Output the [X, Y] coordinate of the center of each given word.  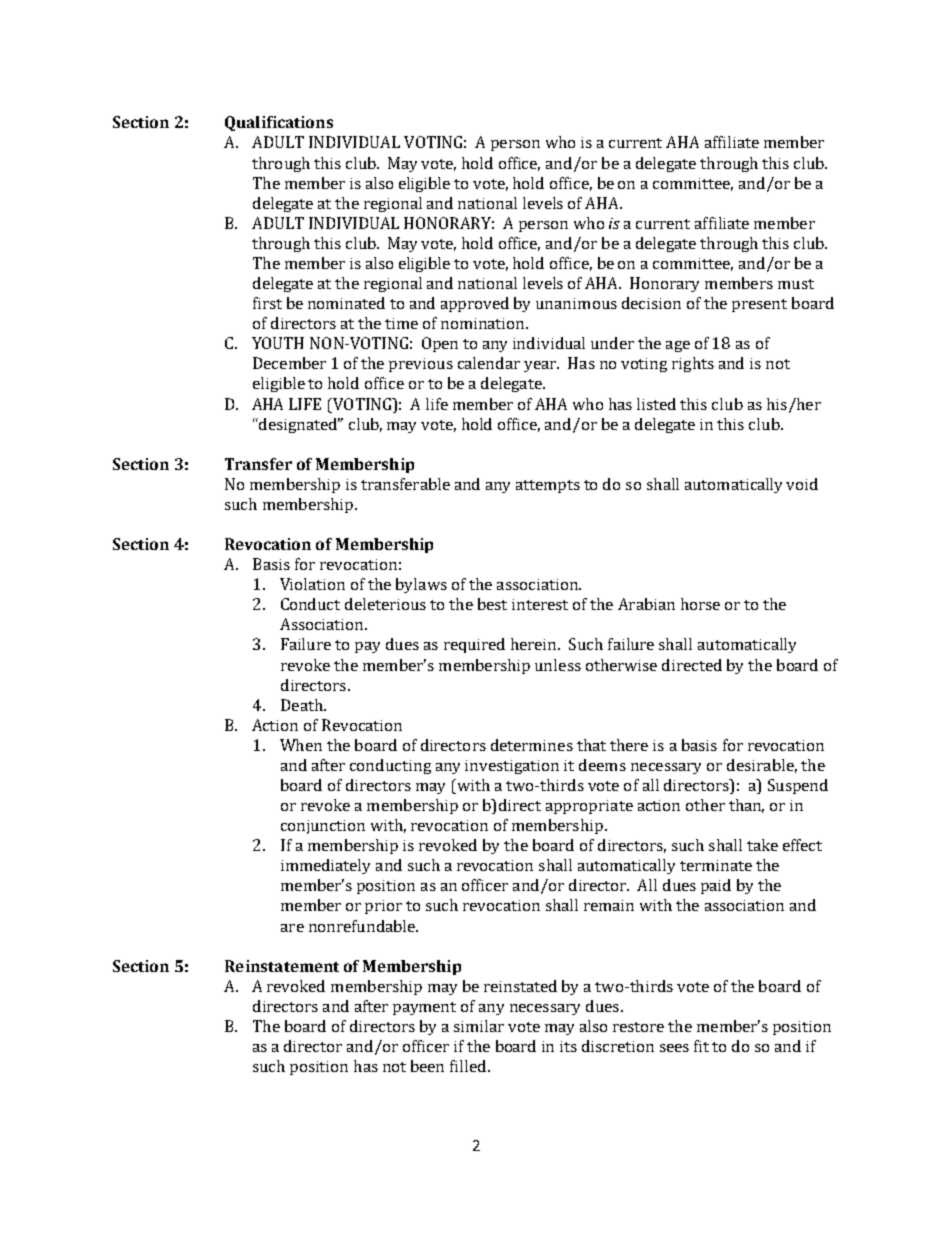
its [568, 1046]
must [796, 284]
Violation [312, 584]
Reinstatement [282, 966]
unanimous [576, 303]
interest [540, 604]
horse [700, 604]
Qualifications [279, 123]
